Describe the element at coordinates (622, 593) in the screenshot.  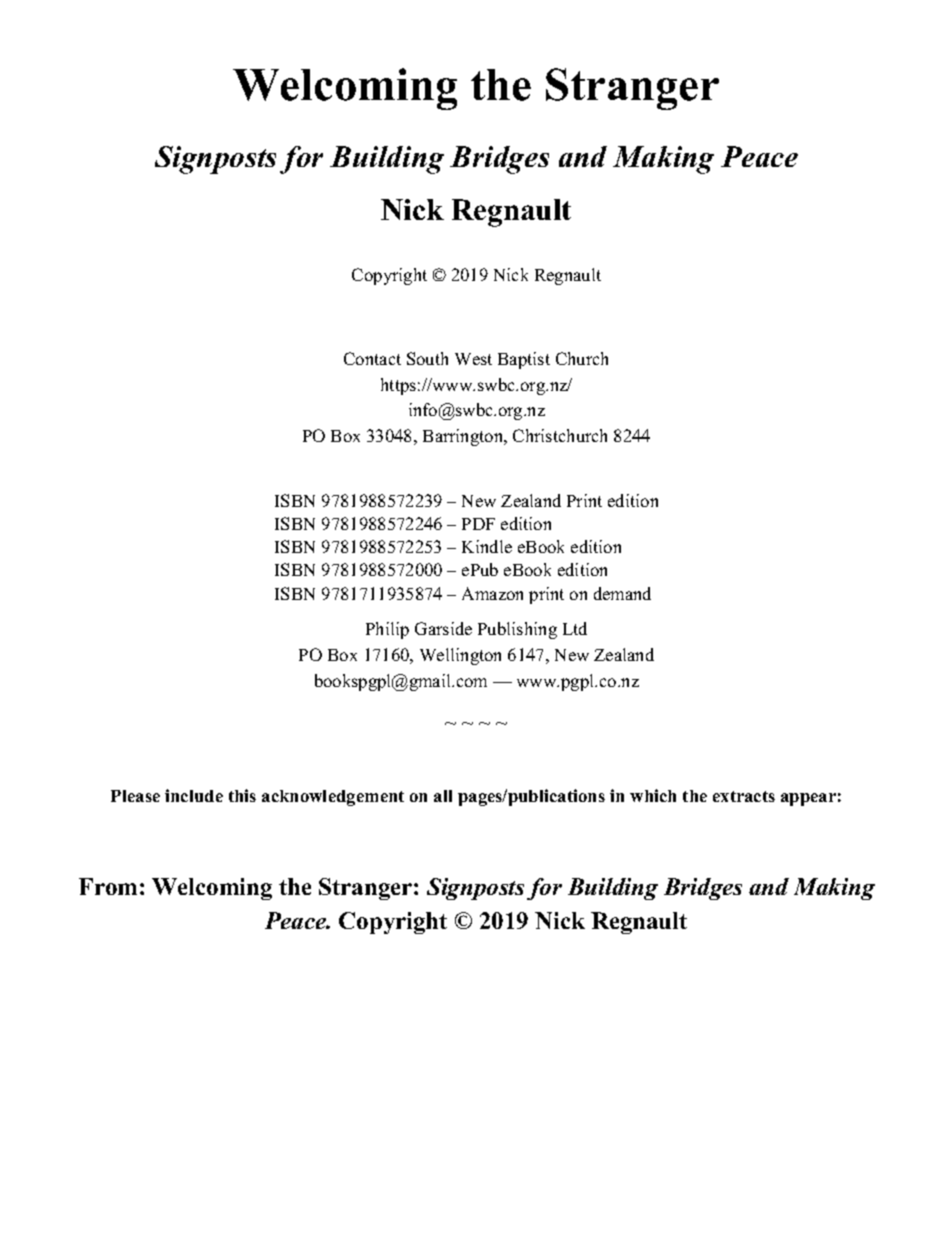
I see `demand` at that location.
